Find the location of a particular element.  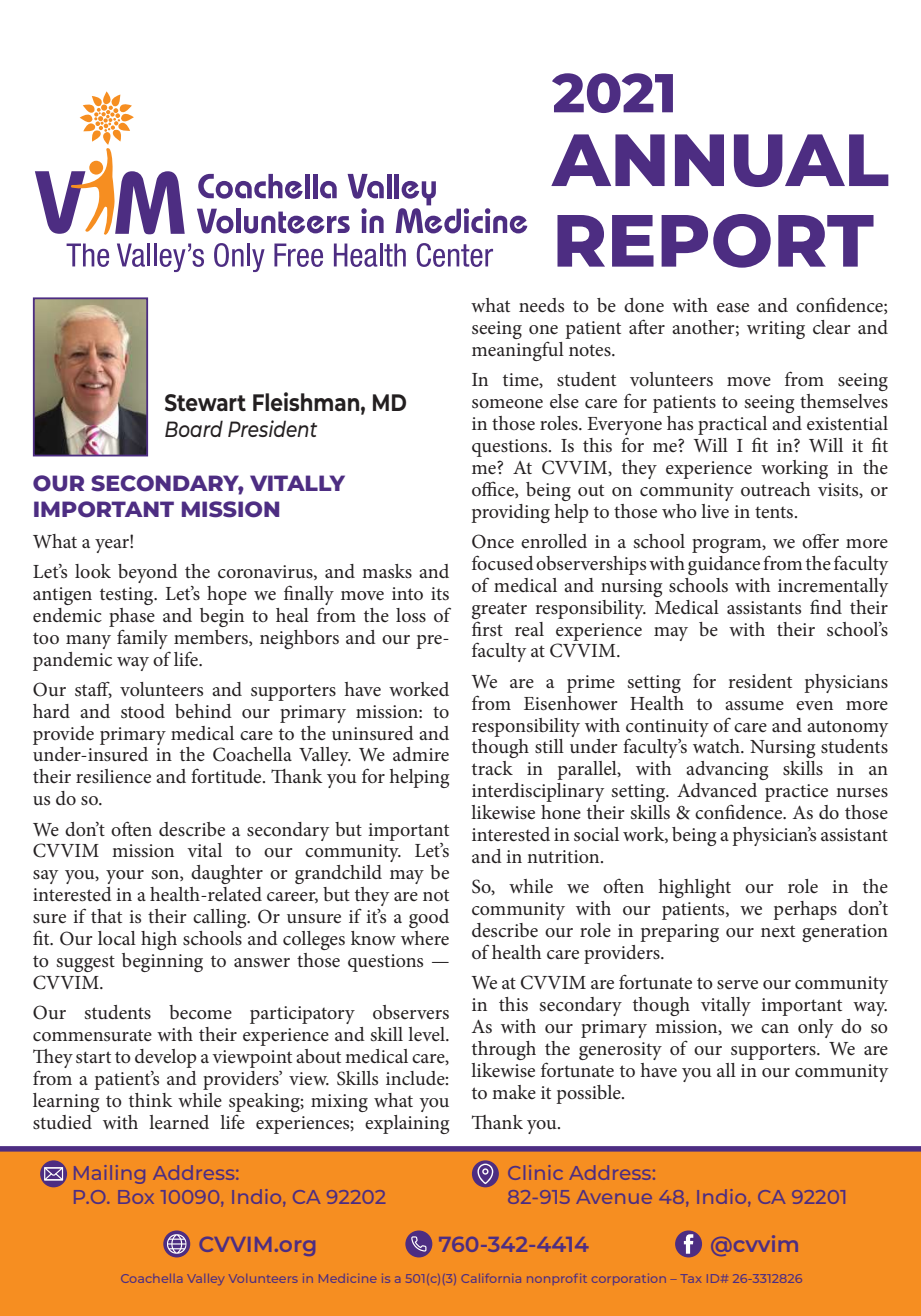

needs is located at coordinates (541, 305).
